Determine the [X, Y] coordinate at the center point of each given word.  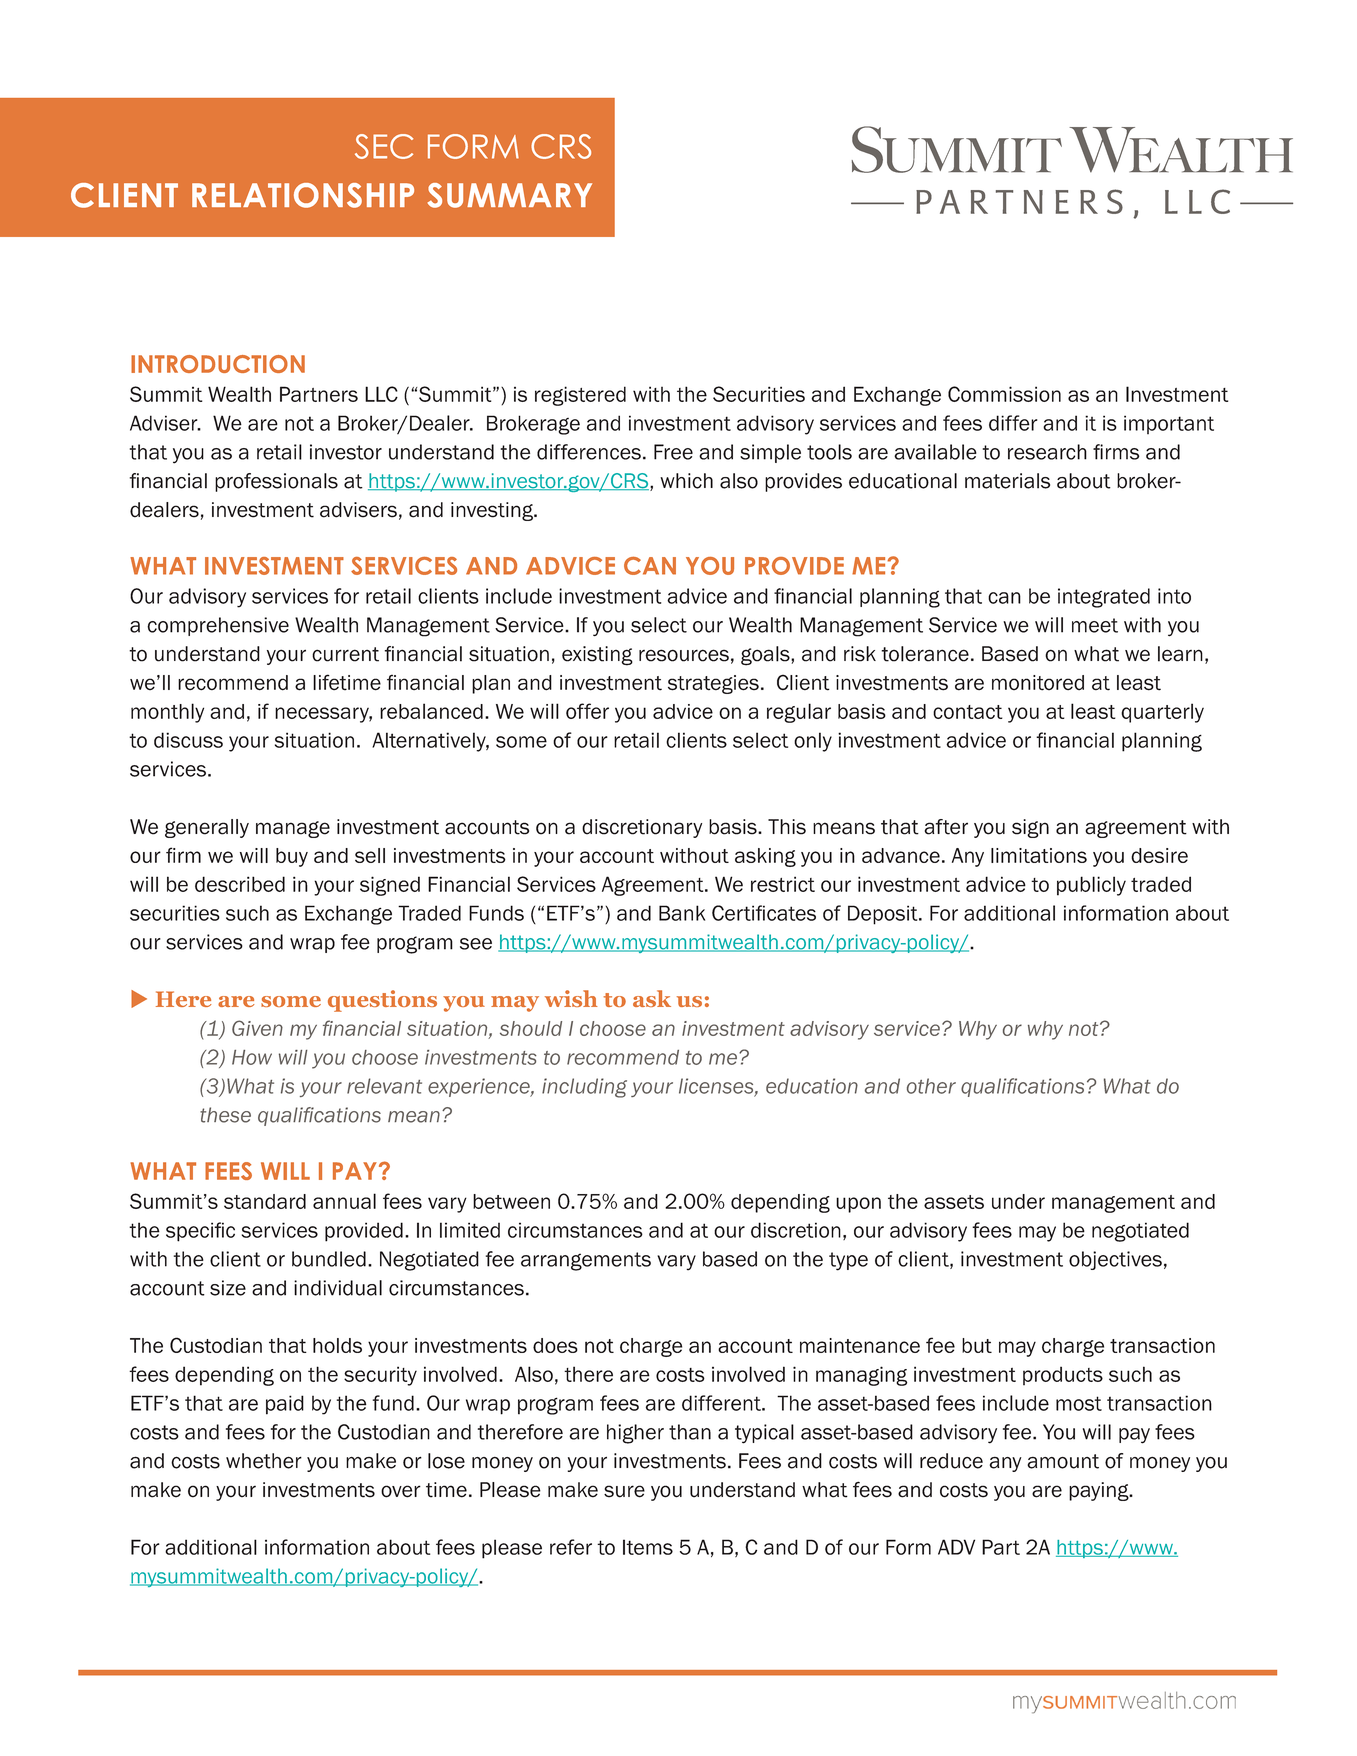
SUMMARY [510, 195]
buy [292, 857]
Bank [682, 913]
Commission [1004, 394]
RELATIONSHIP [303, 195]
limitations [1039, 855]
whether [264, 1461]
